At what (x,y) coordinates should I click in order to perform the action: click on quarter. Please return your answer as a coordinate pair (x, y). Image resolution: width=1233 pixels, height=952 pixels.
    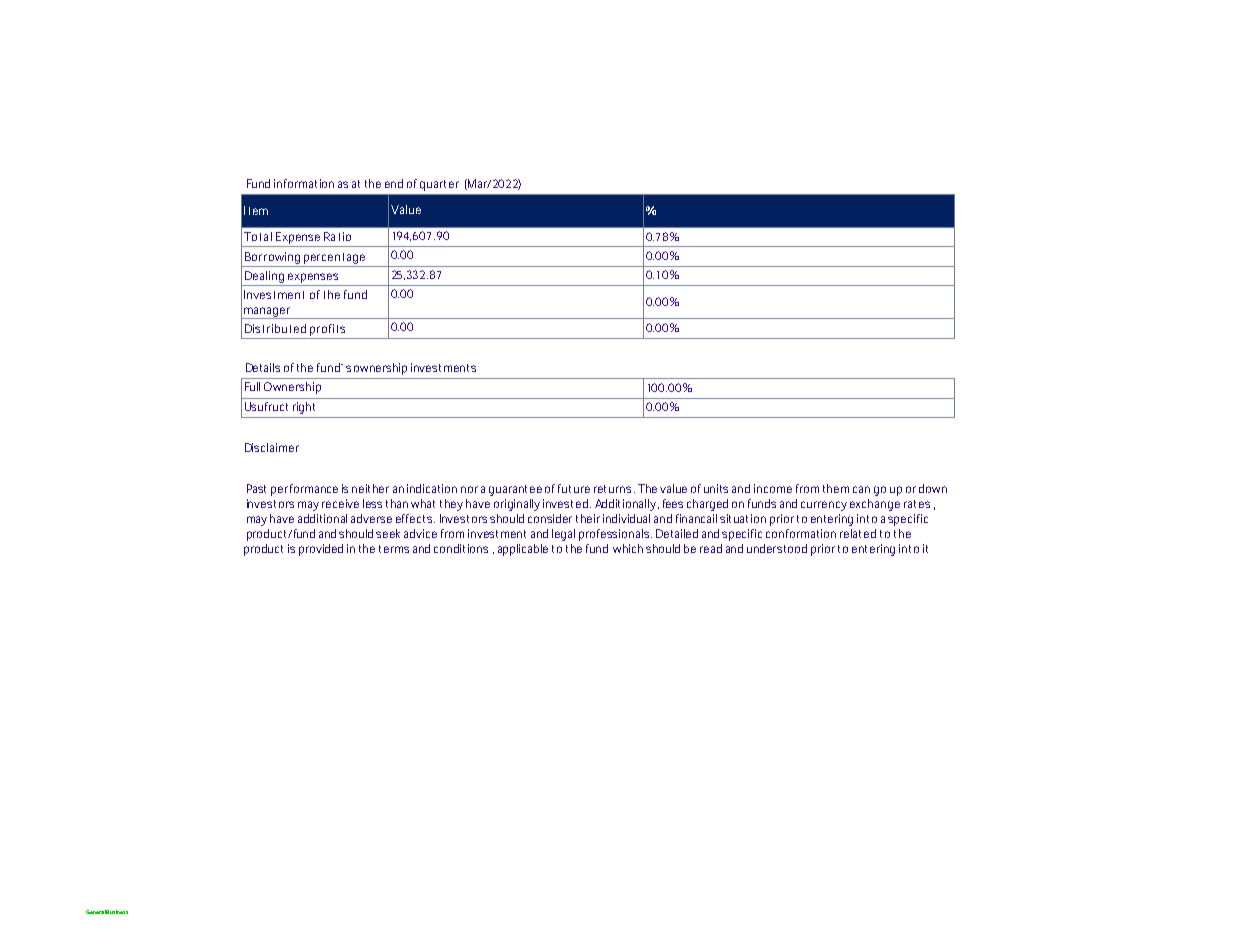
    Looking at the image, I should click on (439, 185).
